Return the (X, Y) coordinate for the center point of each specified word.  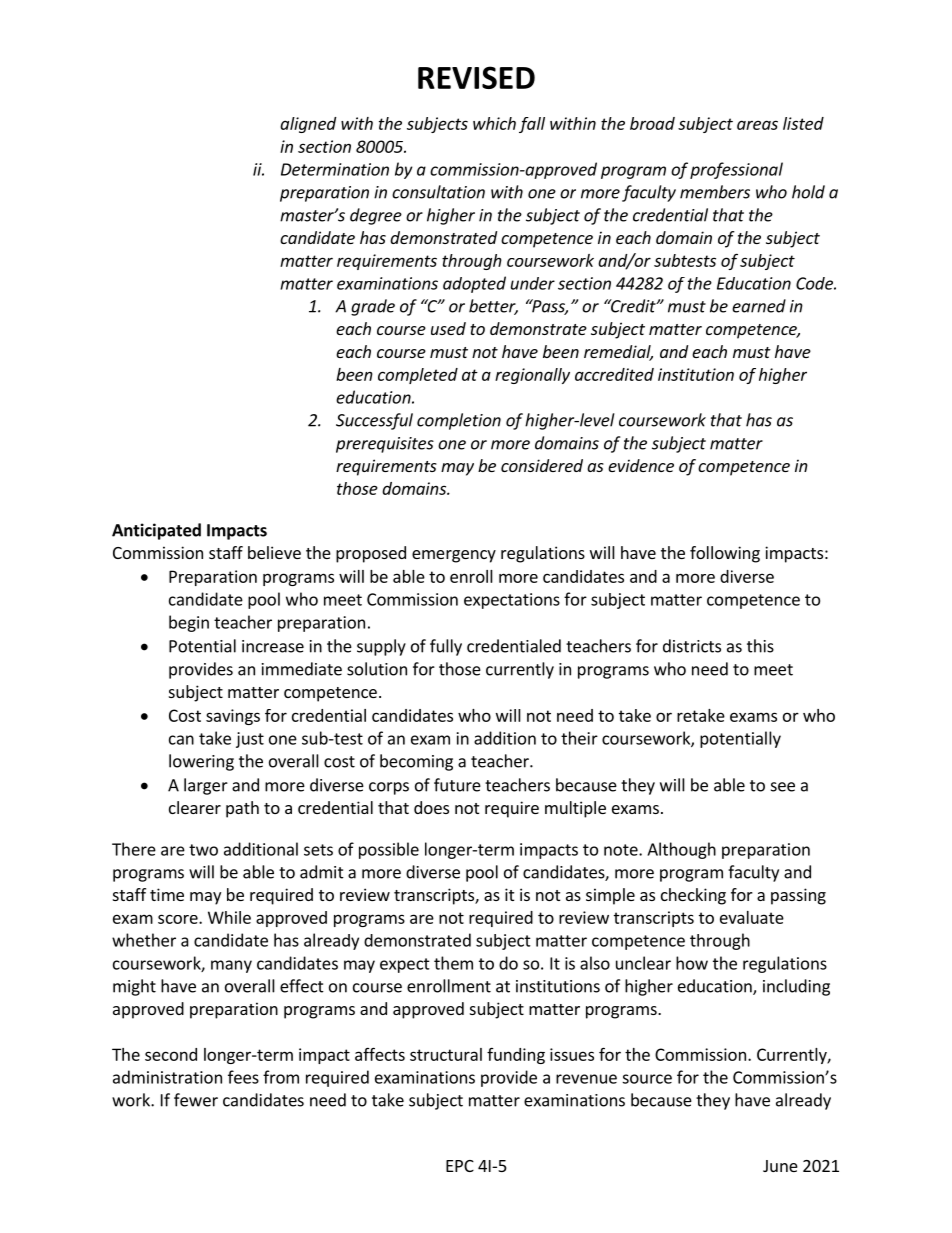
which (494, 123)
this (760, 646)
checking (693, 896)
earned (759, 306)
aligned (308, 125)
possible (389, 850)
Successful (374, 421)
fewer (196, 1100)
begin (189, 623)
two (203, 850)
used (448, 328)
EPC (460, 1166)
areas (757, 125)
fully (446, 647)
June (780, 1166)
